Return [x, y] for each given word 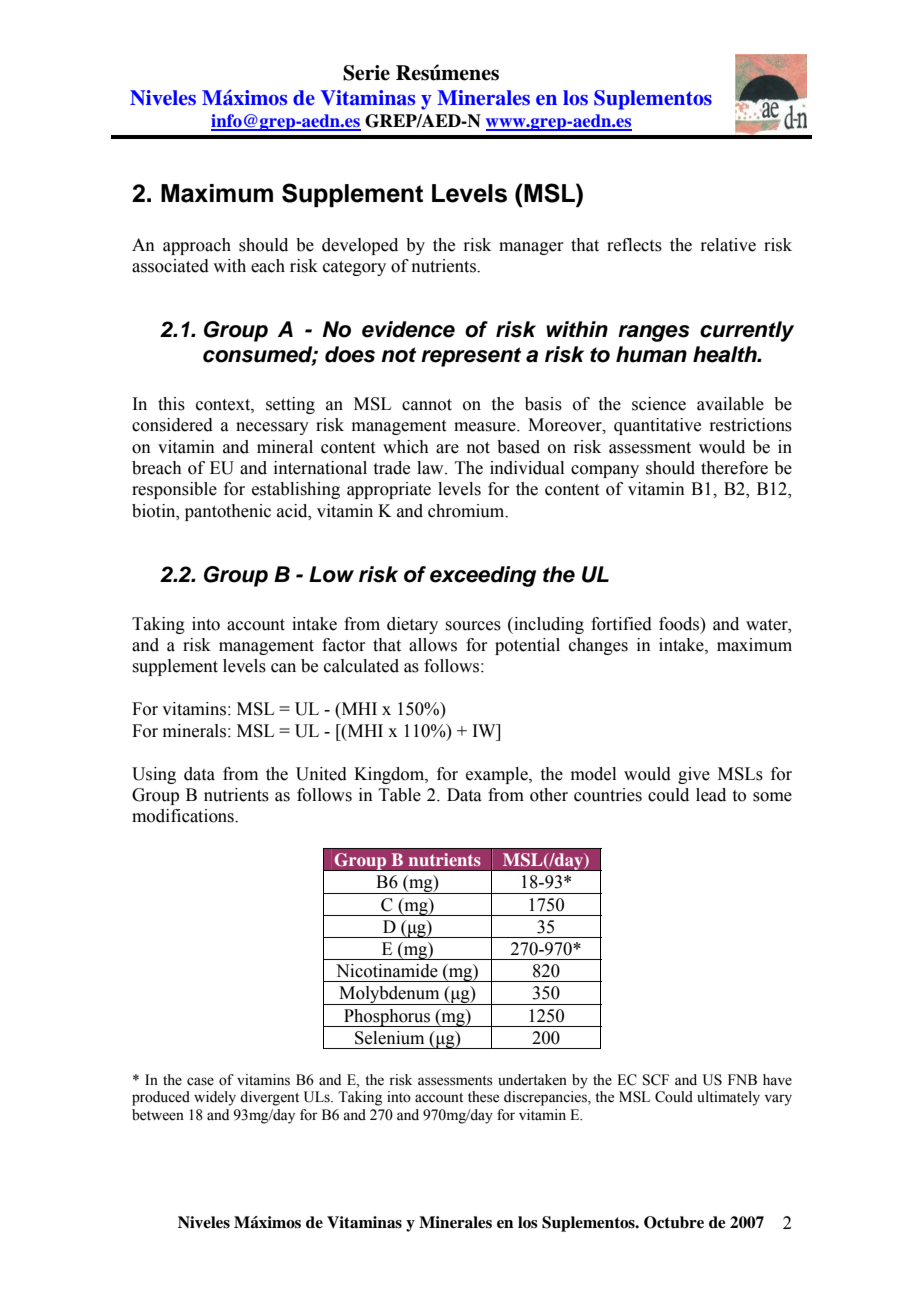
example [498, 775]
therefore [734, 468]
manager [531, 248]
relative [728, 245]
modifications [184, 816]
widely [215, 1098]
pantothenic [228, 512]
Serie [366, 73]
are [447, 449]
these [483, 1097]
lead [711, 795]
